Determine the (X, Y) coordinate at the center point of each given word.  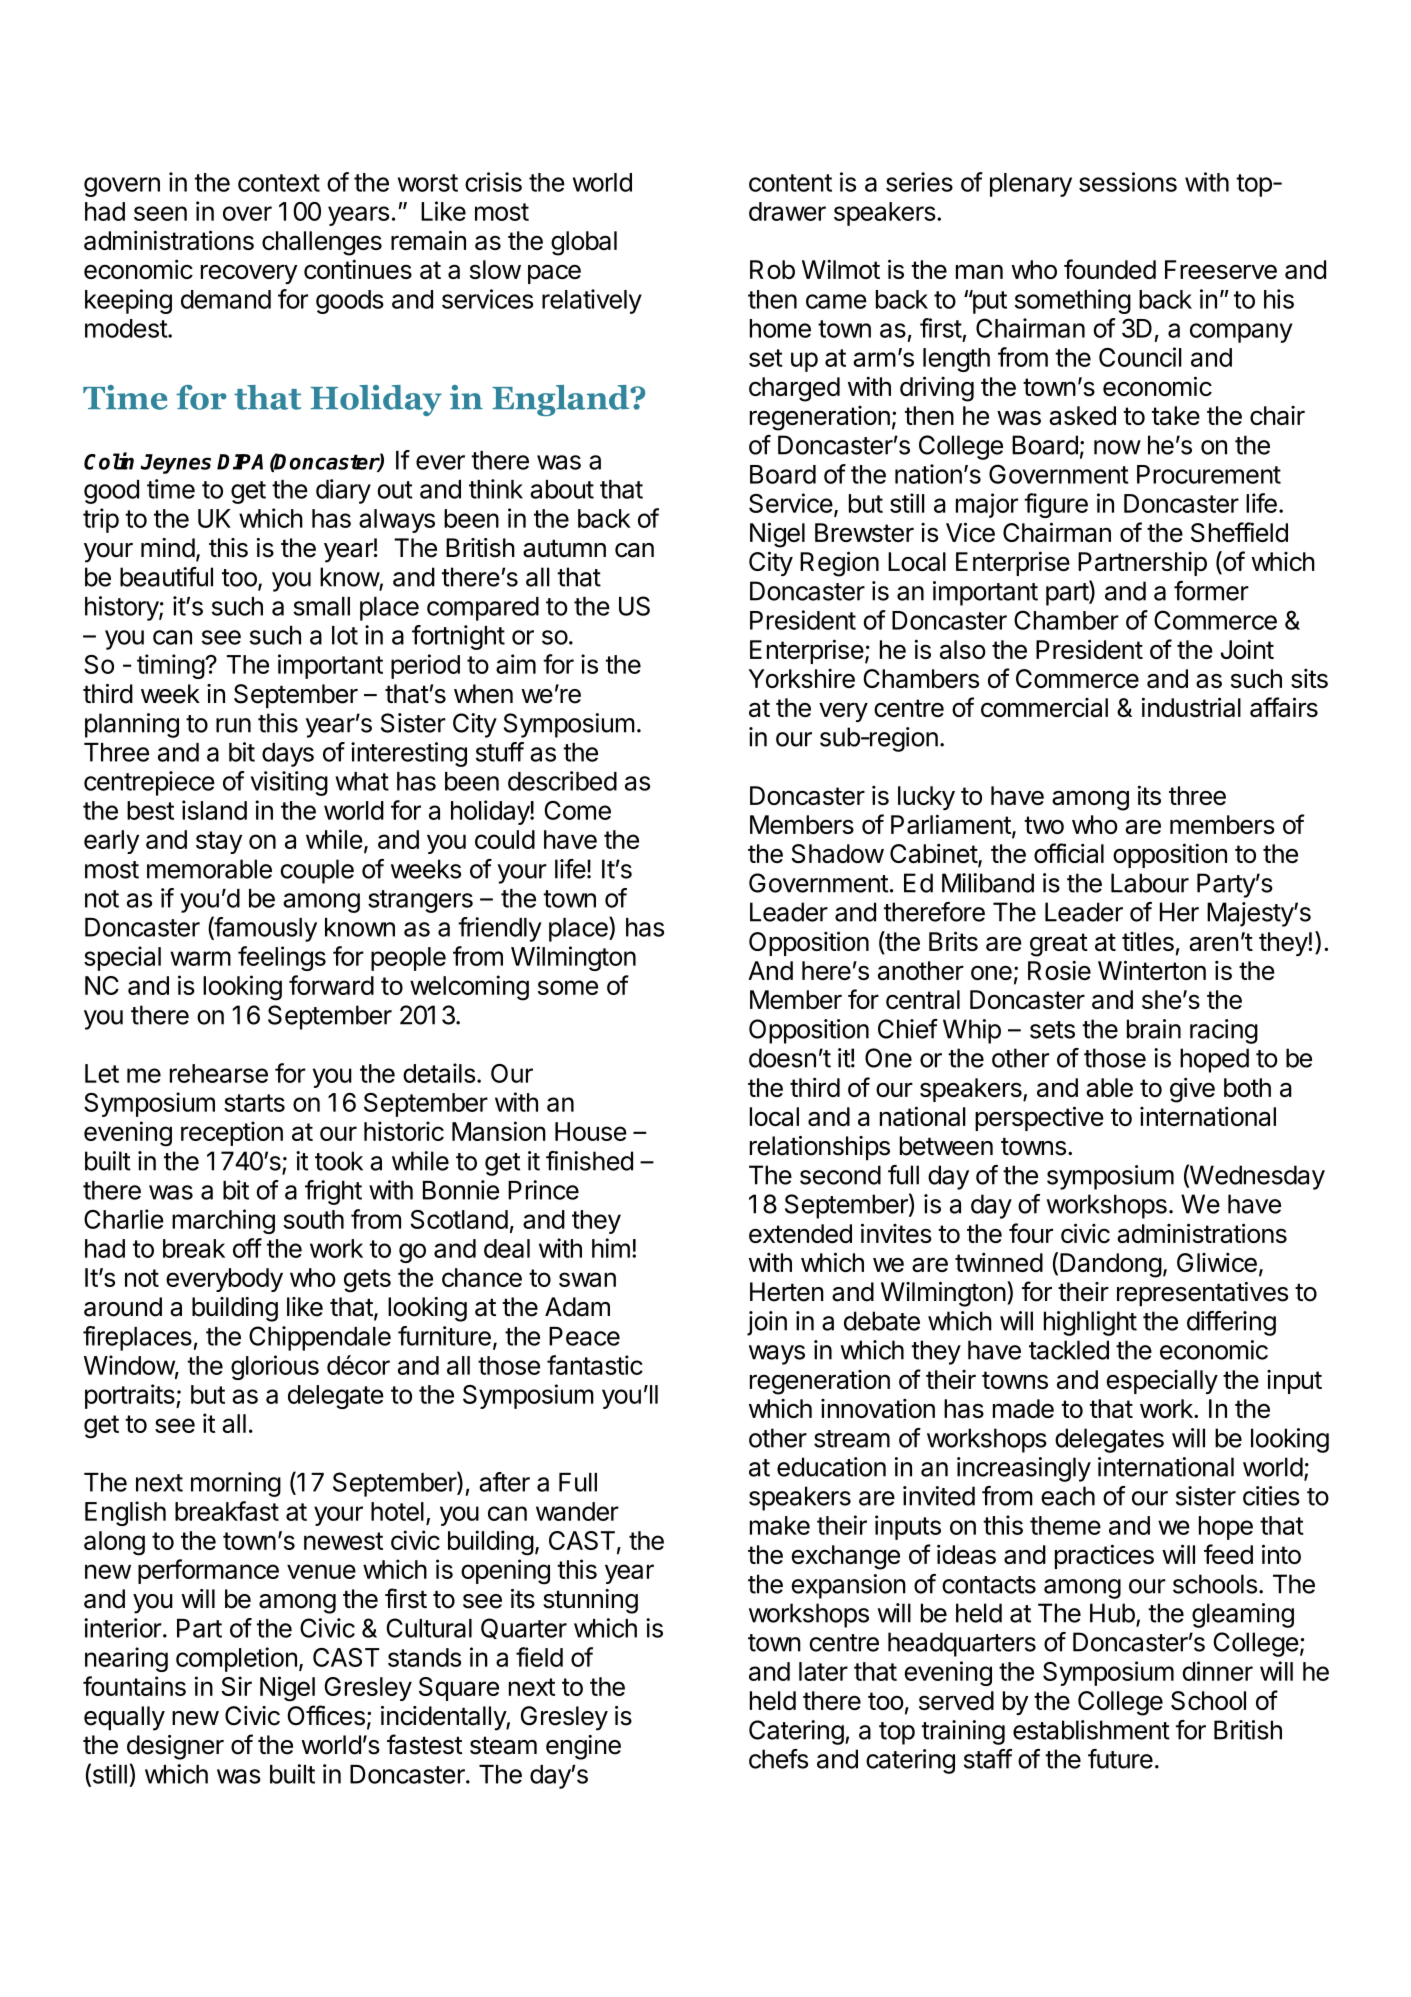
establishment (1091, 1730)
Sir (236, 1686)
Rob (772, 269)
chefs (778, 1759)
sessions (1128, 182)
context (279, 183)
